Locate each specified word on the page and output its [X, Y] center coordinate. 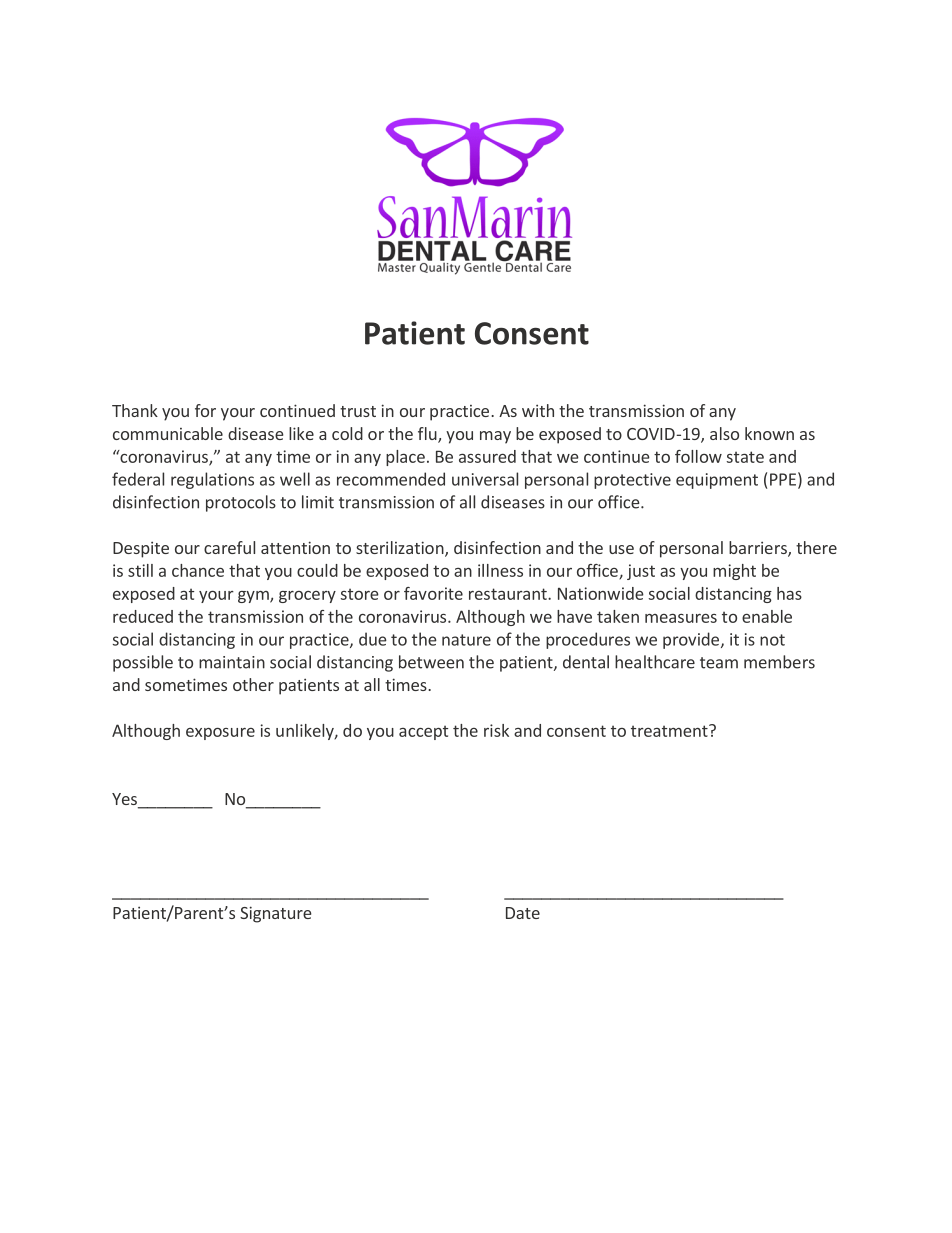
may [495, 437]
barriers [759, 549]
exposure [220, 734]
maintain [232, 662]
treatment [670, 730]
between [431, 662]
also [724, 433]
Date [523, 913]
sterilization [401, 549]
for [205, 410]
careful [229, 547]
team [719, 663]
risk [496, 730]
